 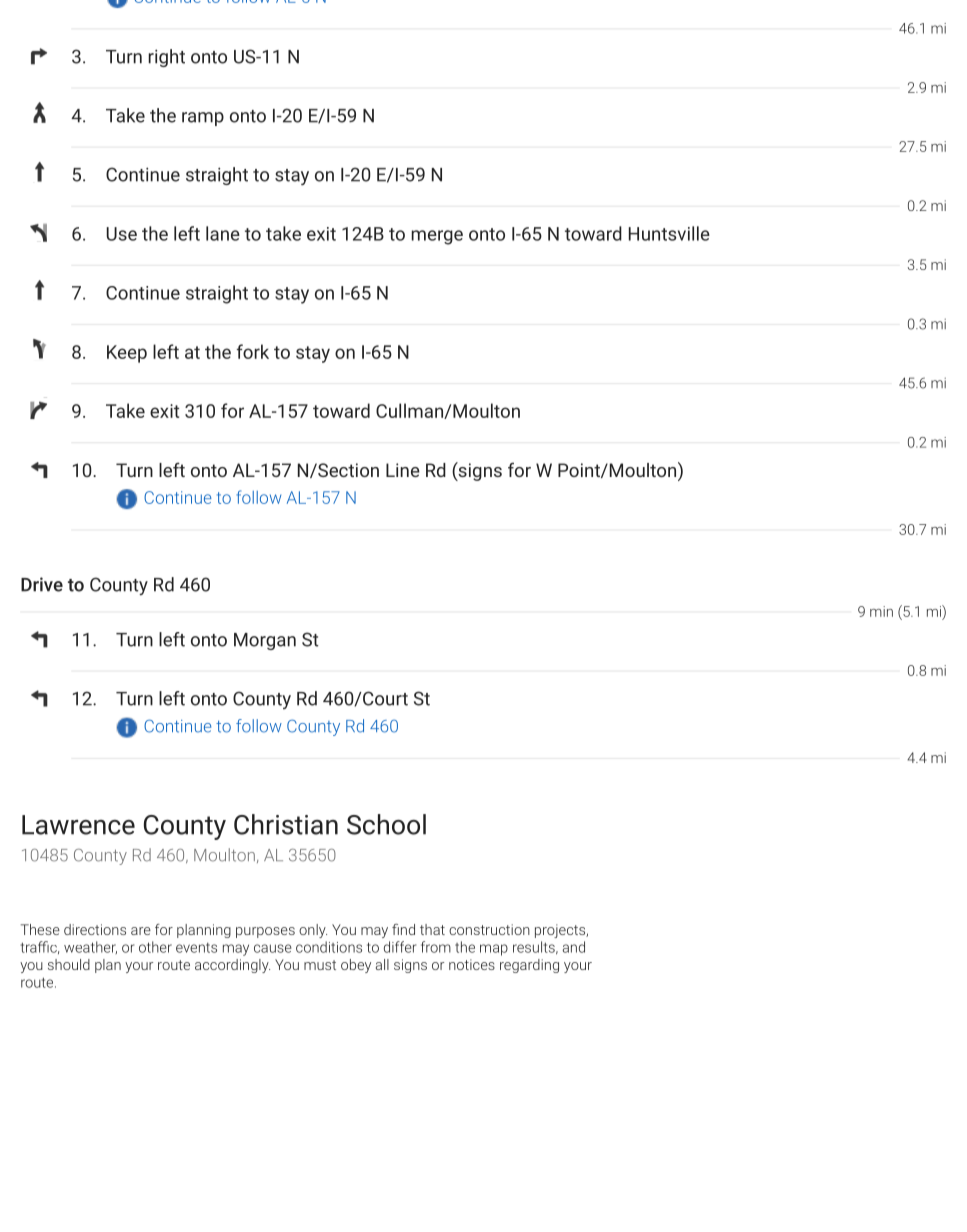 What do you see at coordinates (203, 119) in the page?
I see `ramp` at bounding box center [203, 119].
